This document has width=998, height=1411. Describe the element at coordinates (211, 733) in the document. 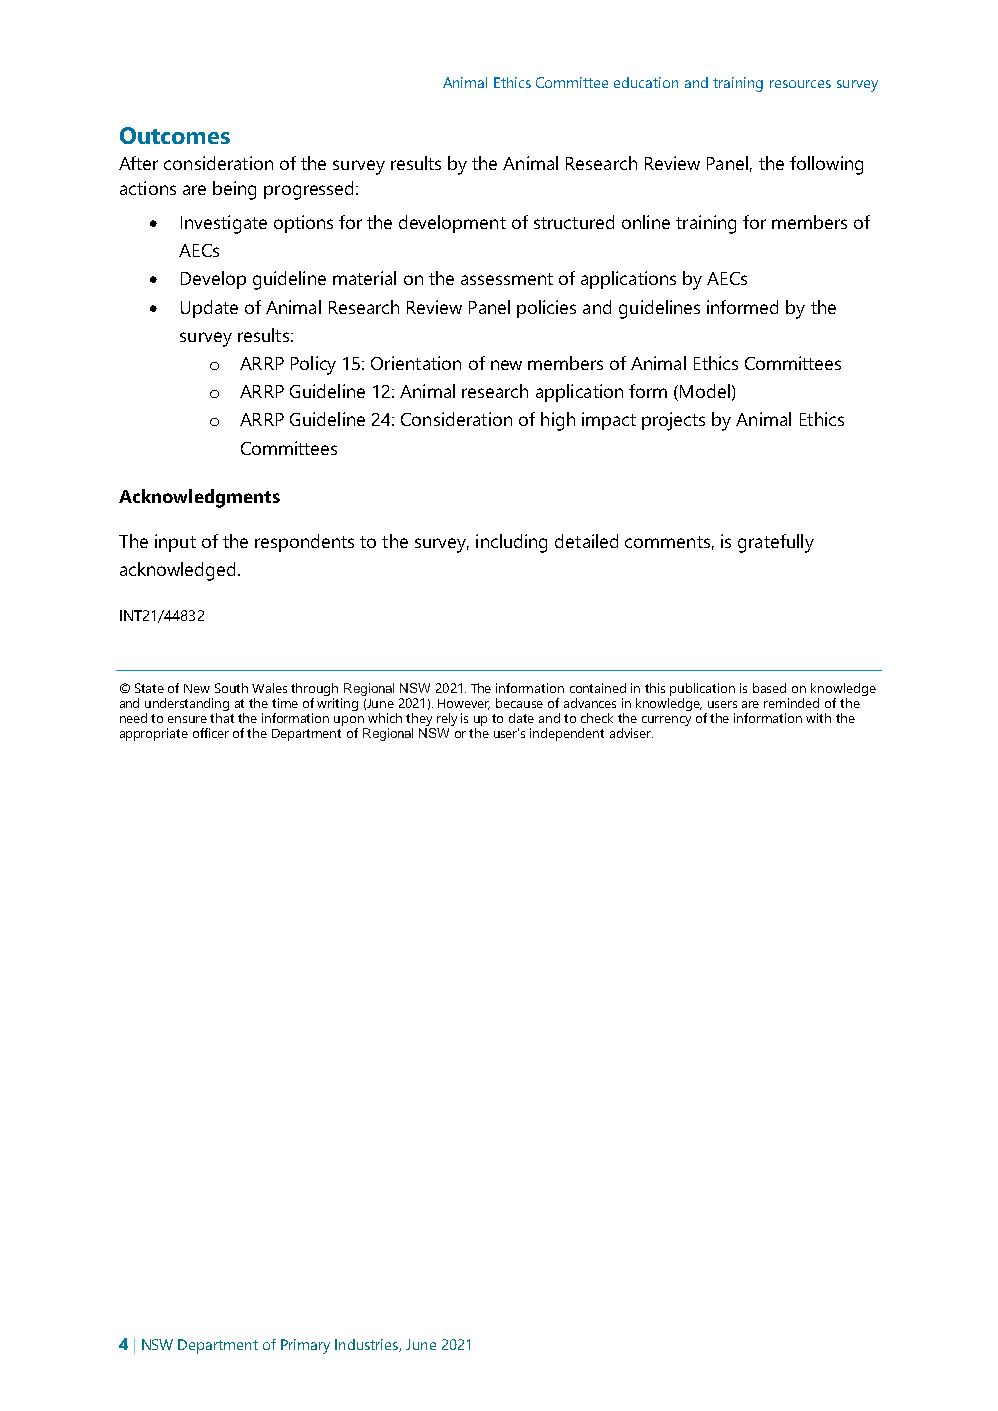

I see `officer` at that location.
